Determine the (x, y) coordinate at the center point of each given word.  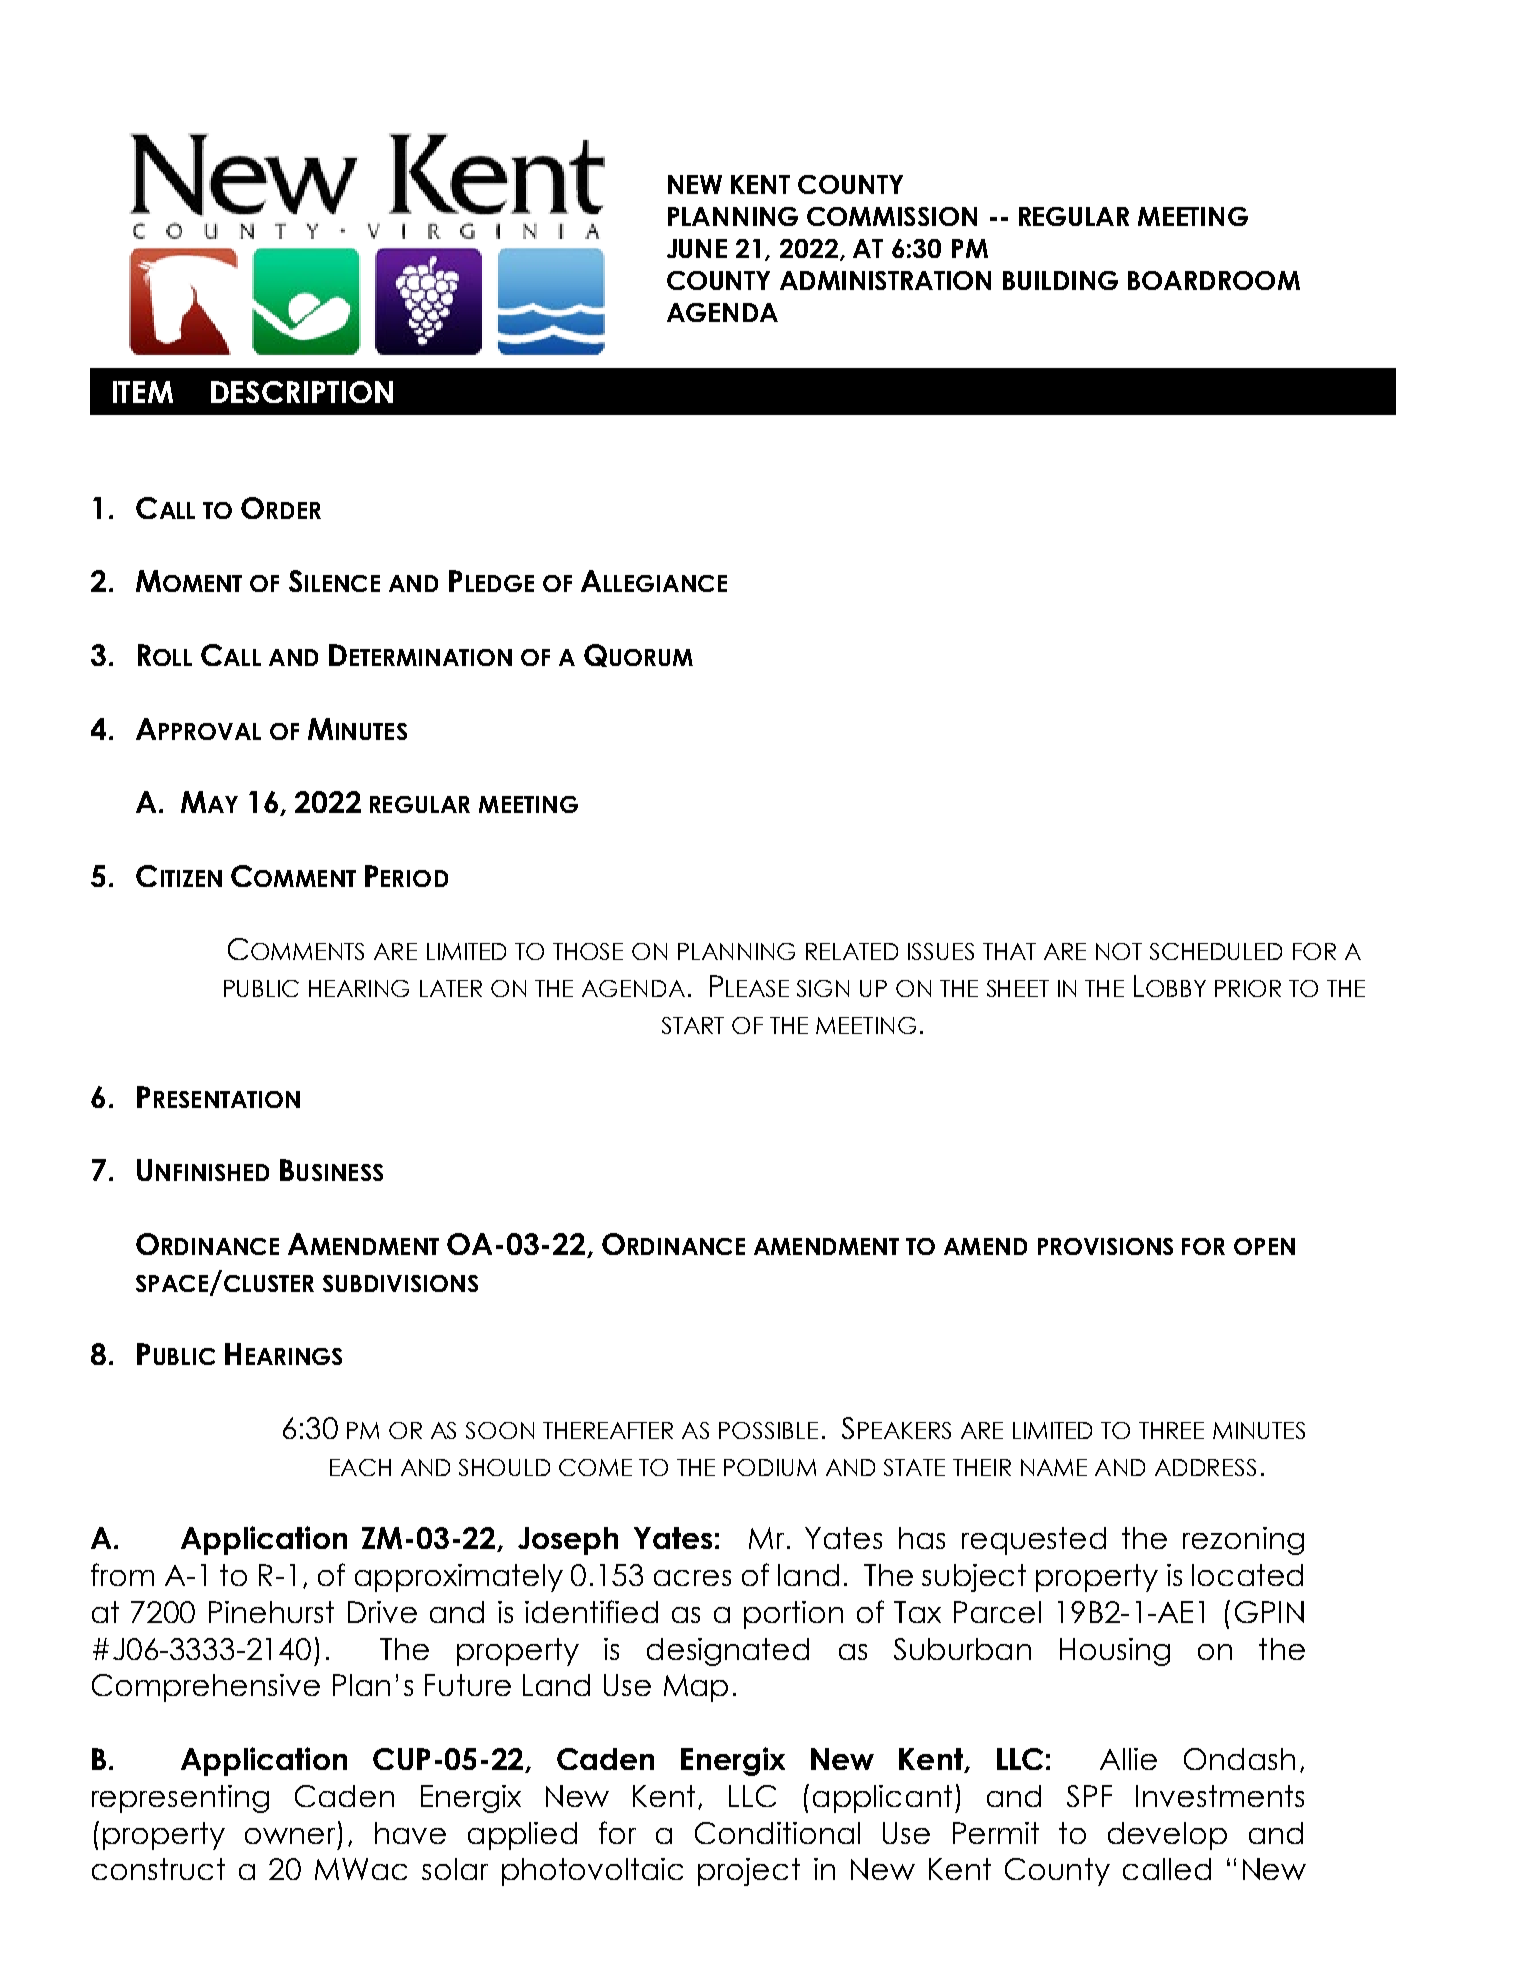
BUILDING (1060, 280)
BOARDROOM (1214, 280)
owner (290, 1836)
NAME (1054, 1467)
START (693, 1025)
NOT (1119, 951)
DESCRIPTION (302, 392)
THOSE (588, 951)
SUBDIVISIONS (400, 1283)
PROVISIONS (1105, 1246)
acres (692, 1578)
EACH (360, 1467)
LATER (451, 988)
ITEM (143, 392)
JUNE (697, 248)
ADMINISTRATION (885, 280)
